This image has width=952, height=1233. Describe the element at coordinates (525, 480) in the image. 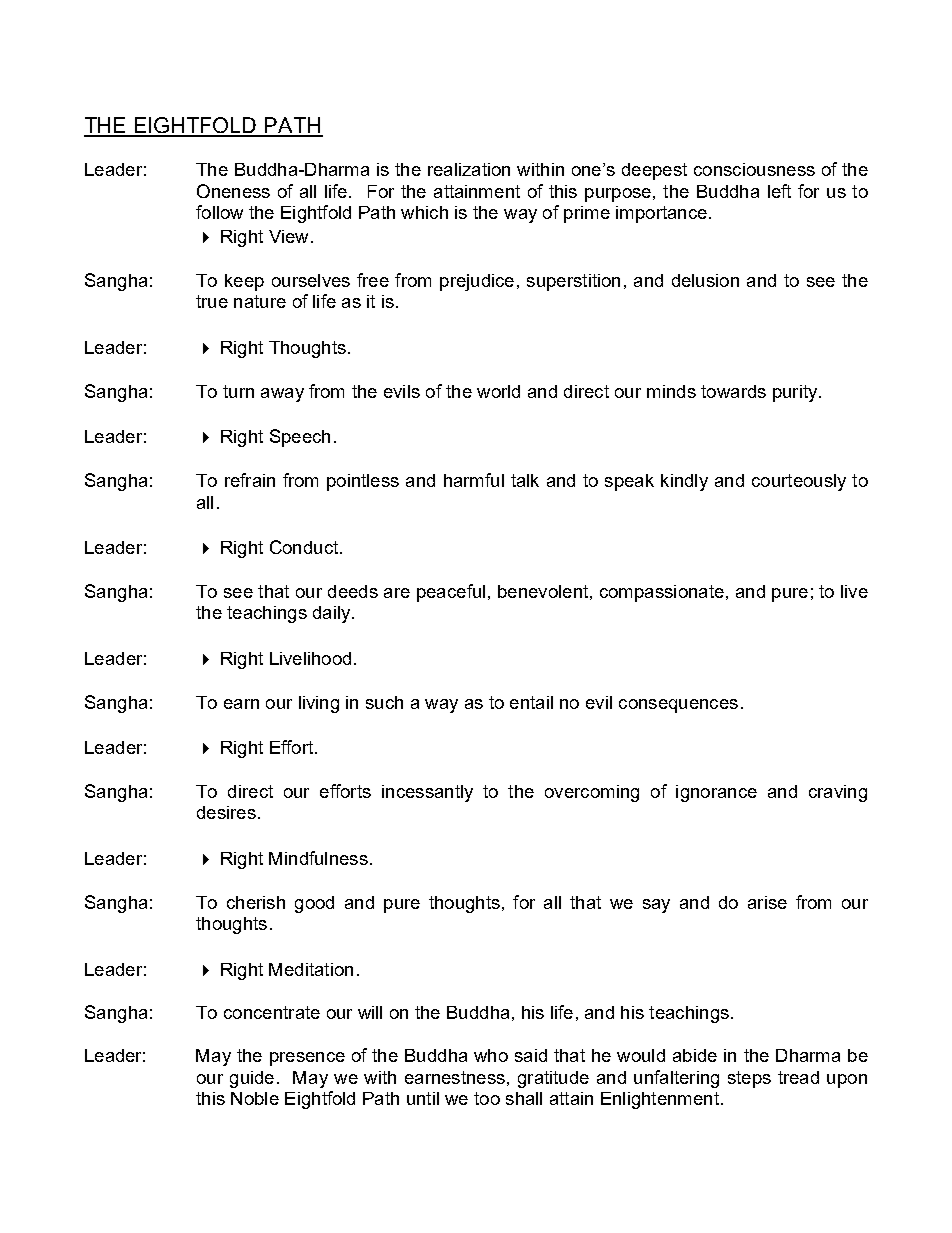

I see `talk` at that location.
